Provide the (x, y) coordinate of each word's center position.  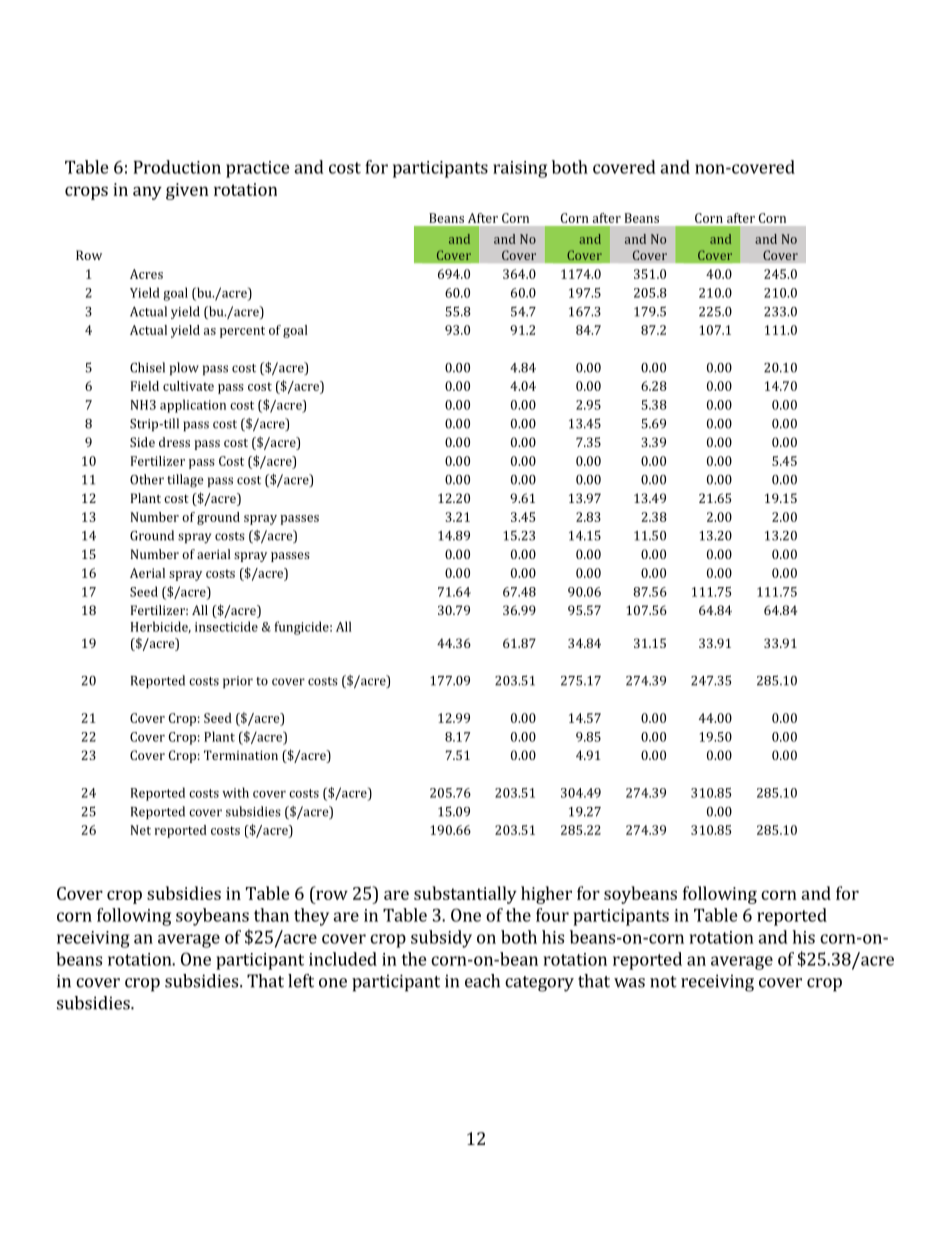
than (271, 915)
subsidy (441, 939)
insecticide (226, 626)
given (187, 191)
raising (520, 169)
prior (238, 682)
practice (258, 169)
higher (546, 895)
